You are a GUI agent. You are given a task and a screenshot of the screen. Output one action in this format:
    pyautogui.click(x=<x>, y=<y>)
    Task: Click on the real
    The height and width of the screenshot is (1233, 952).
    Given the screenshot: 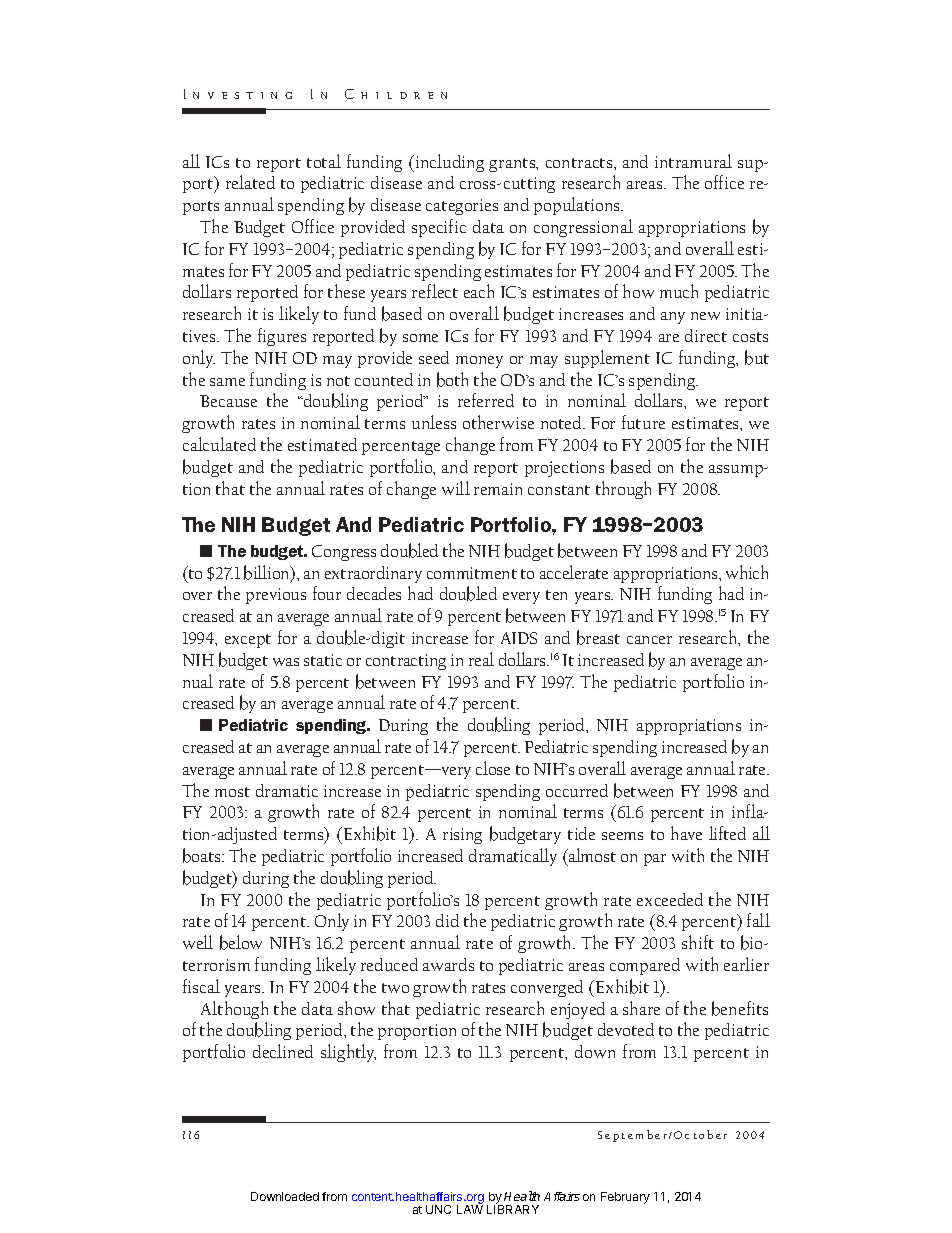 What is the action you would take?
    pyautogui.click(x=481, y=659)
